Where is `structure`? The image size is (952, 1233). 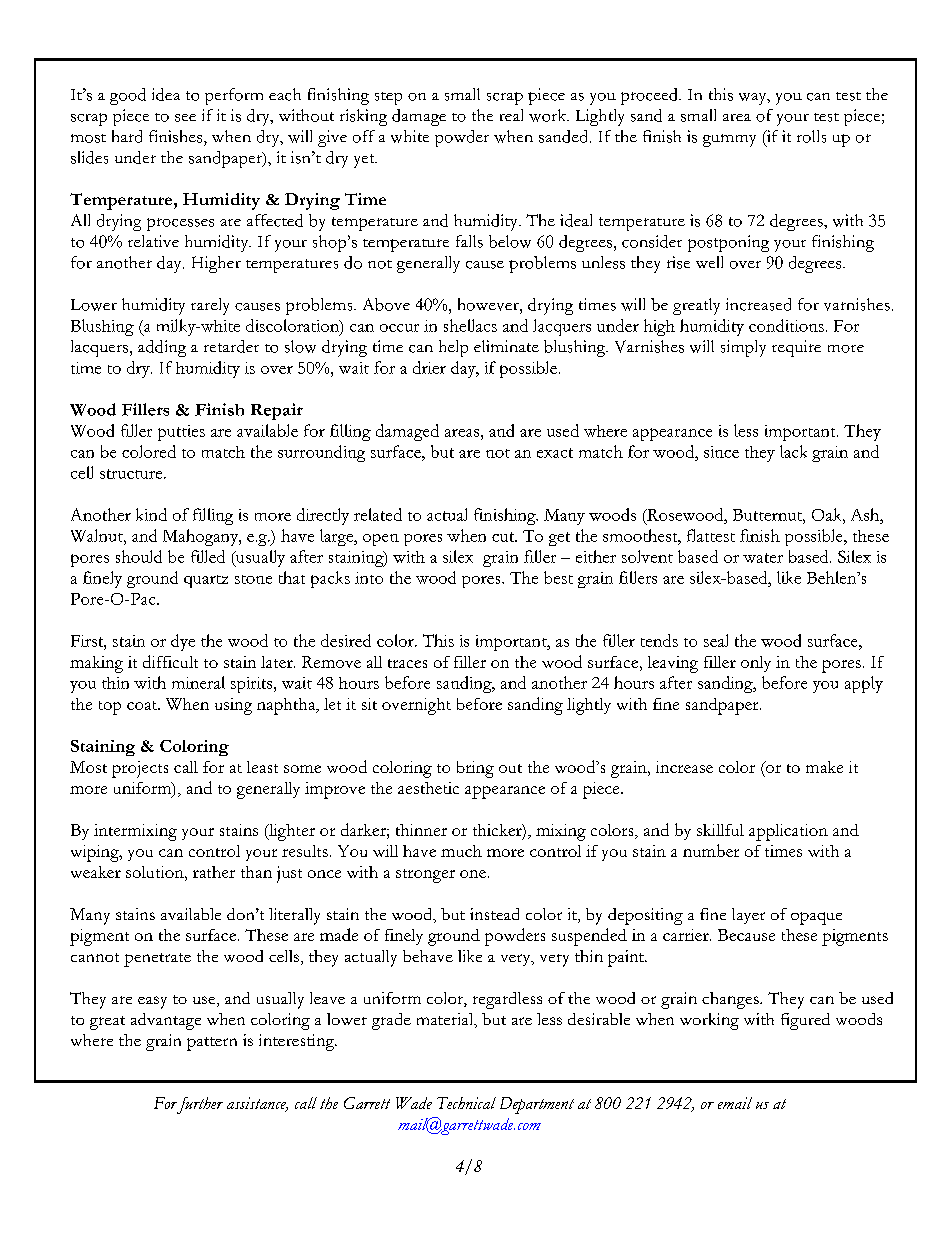 structure is located at coordinates (132, 474).
